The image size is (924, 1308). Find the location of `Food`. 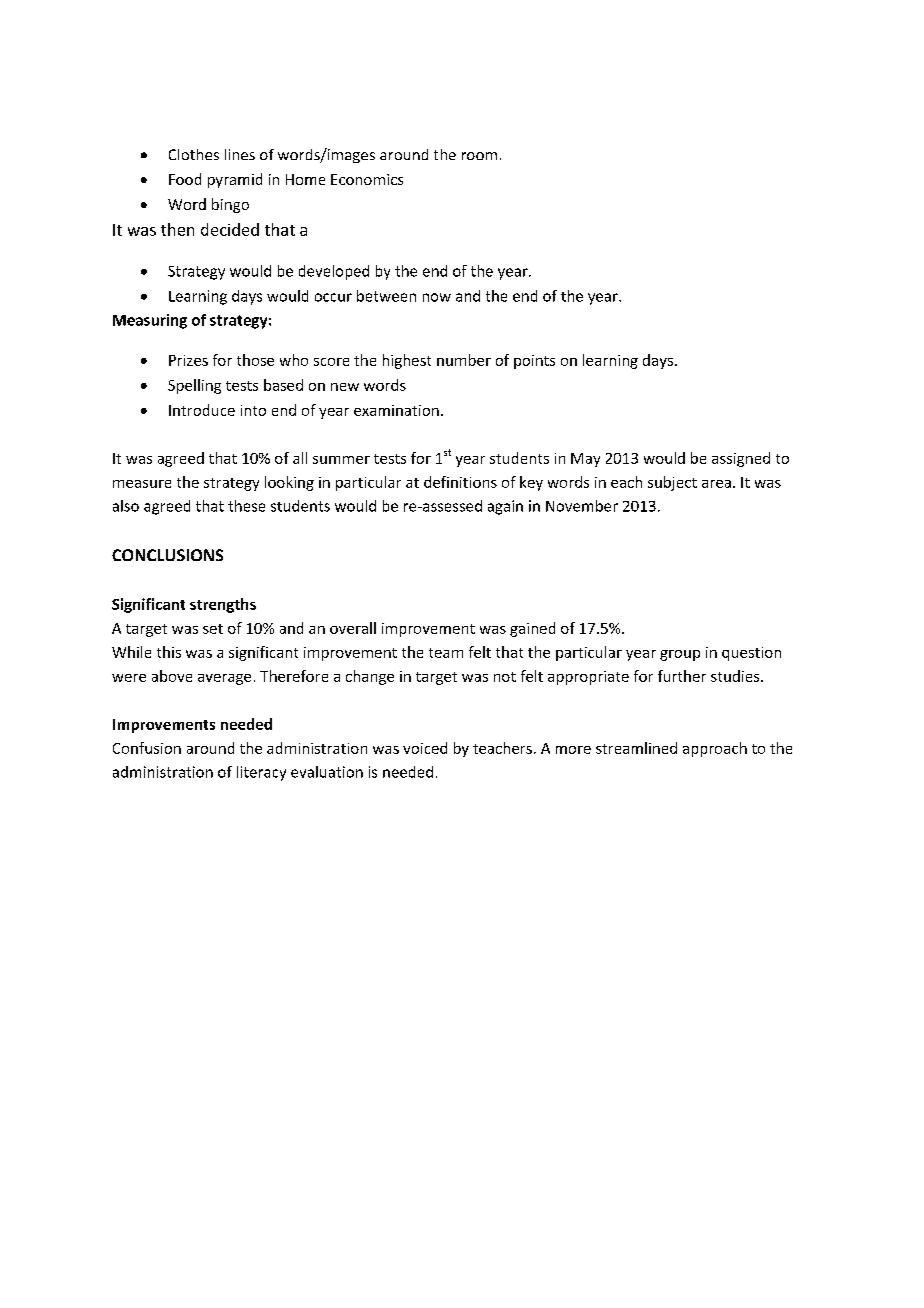

Food is located at coordinates (185, 179).
